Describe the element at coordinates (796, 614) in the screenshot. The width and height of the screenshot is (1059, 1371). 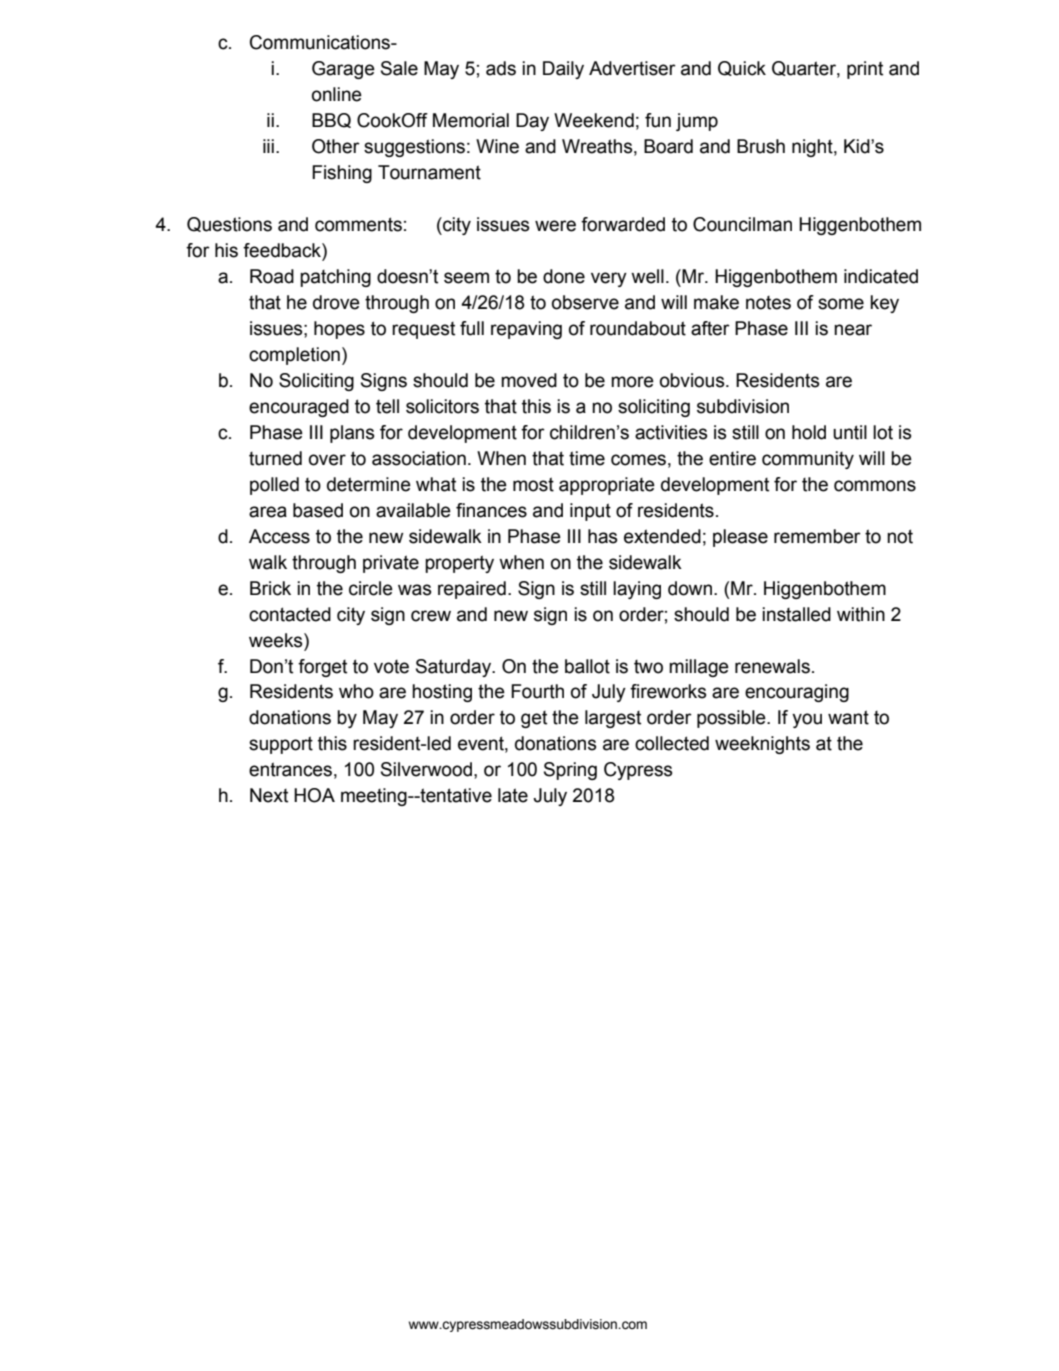
I see `installed` at that location.
